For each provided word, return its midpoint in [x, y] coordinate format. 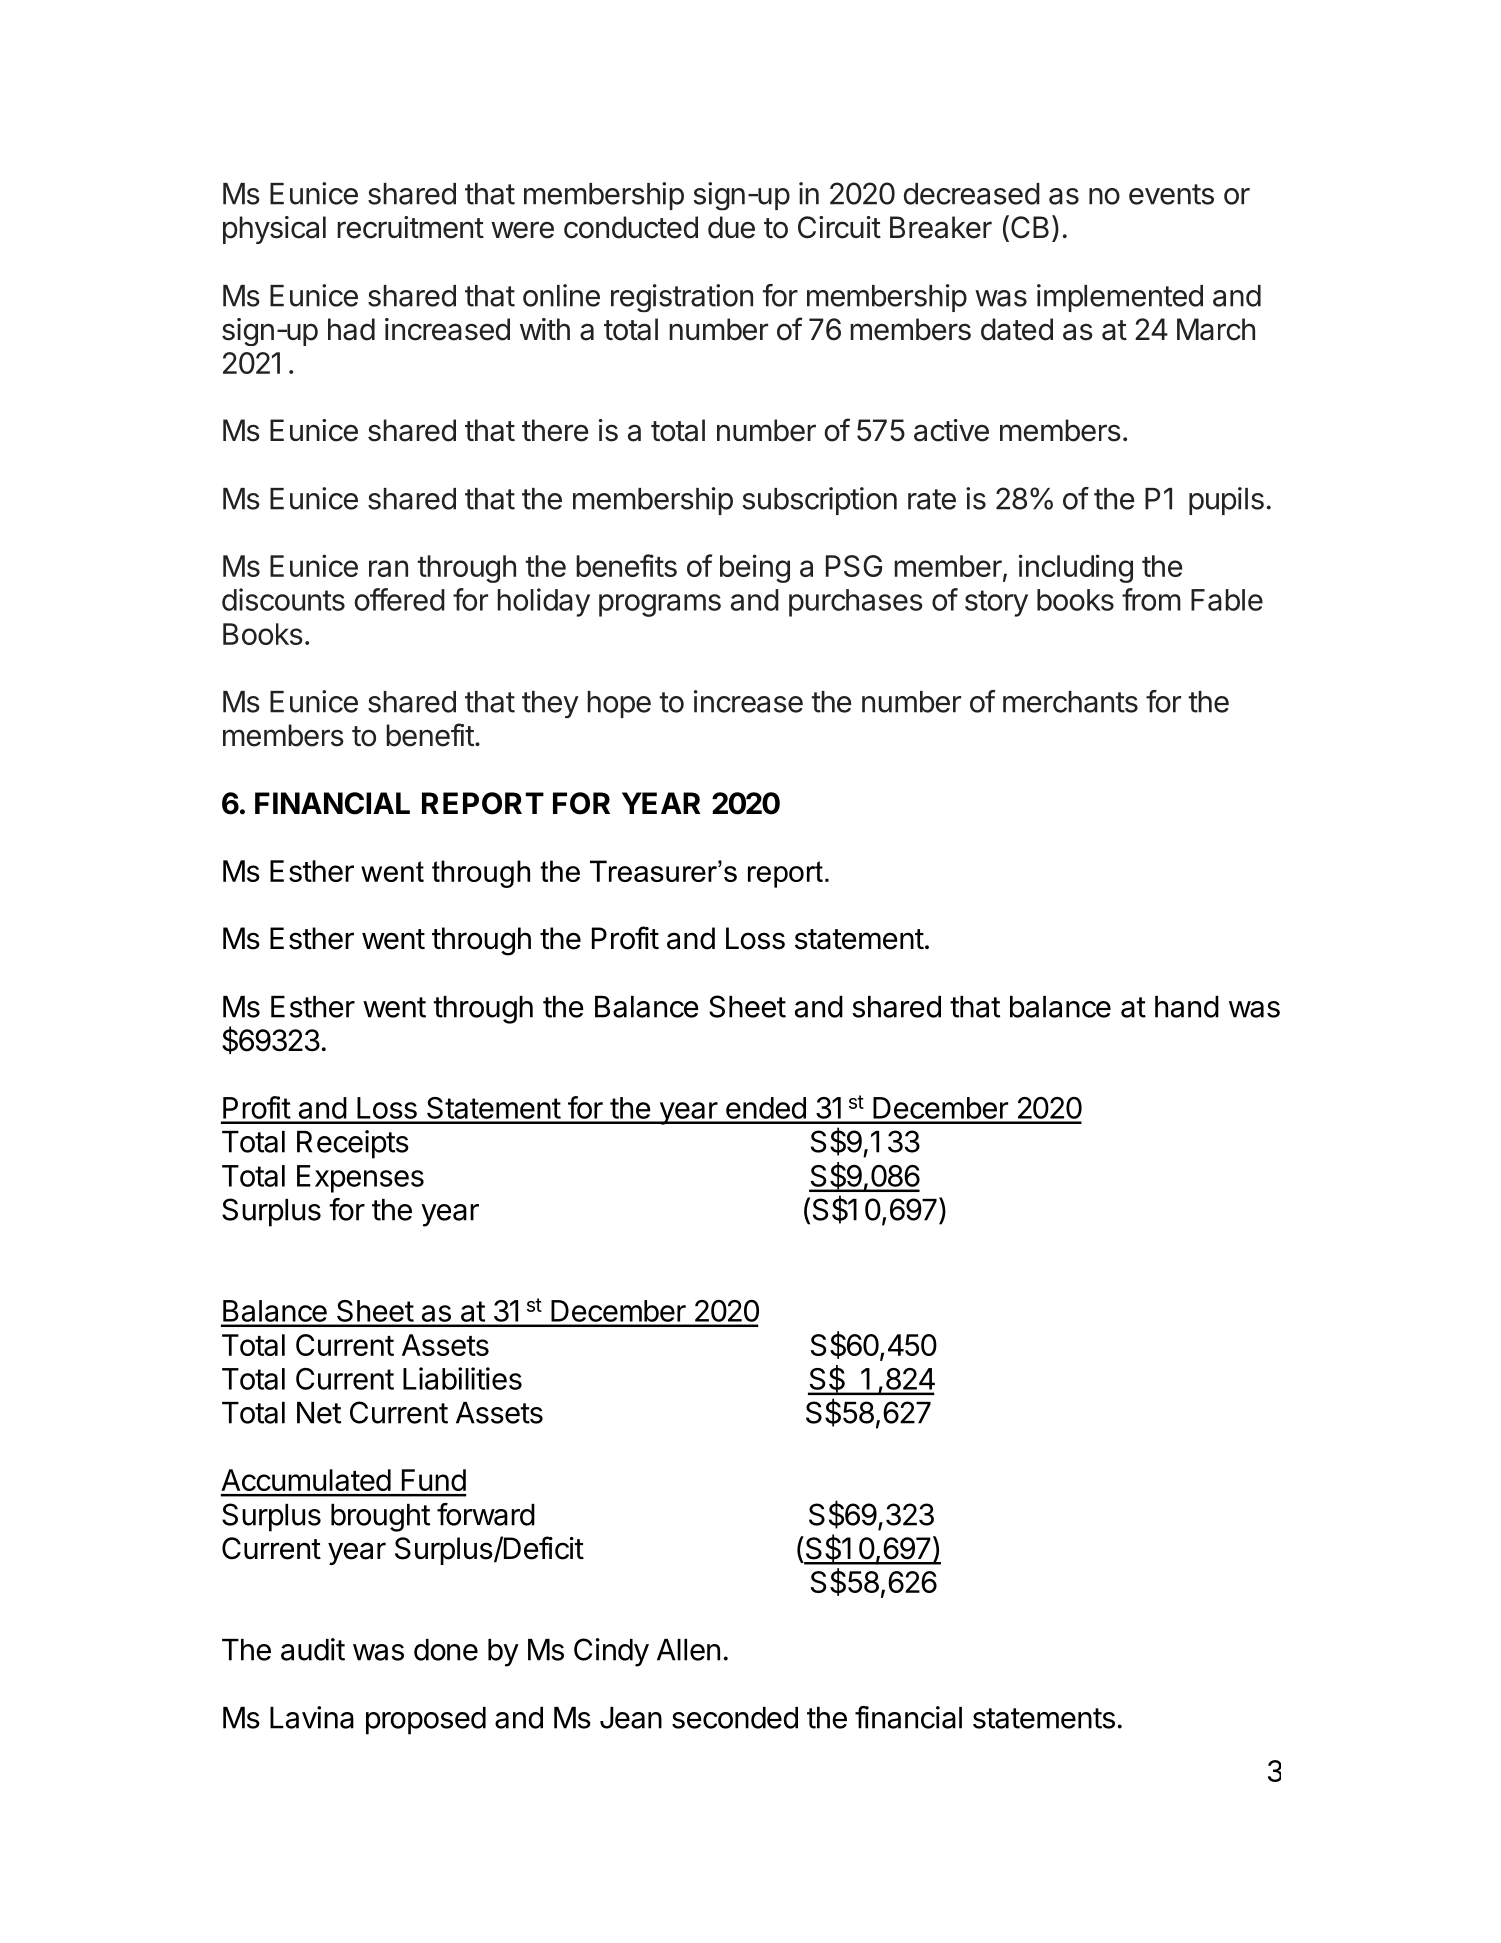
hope [619, 704]
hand [1187, 1007]
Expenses [360, 1179]
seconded [735, 1718]
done [446, 1650]
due [731, 227]
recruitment [410, 227]
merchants [1070, 702]
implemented [1120, 298]
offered [399, 599]
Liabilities [462, 1378]
